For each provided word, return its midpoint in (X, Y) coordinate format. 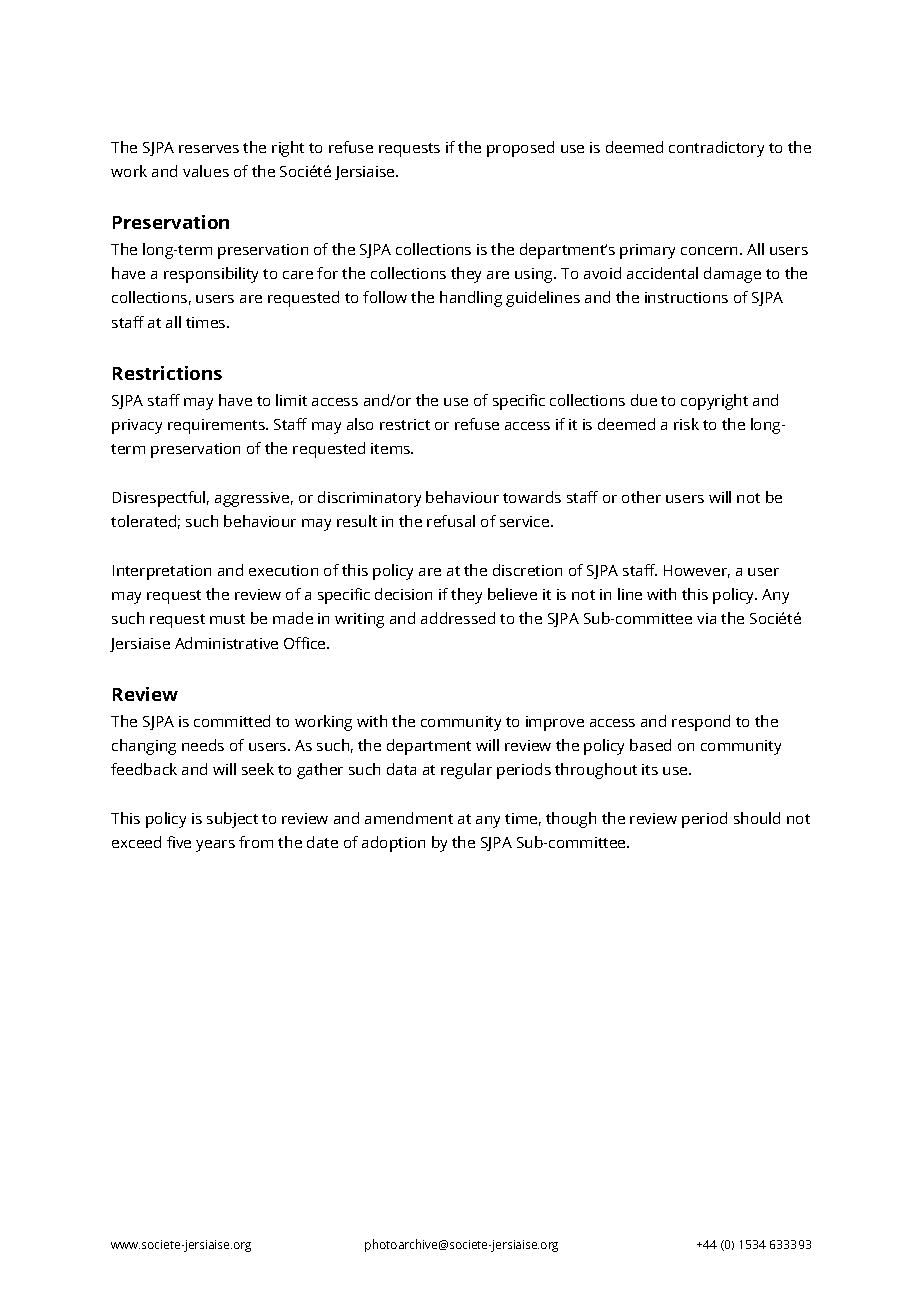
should (757, 818)
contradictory (716, 149)
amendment (409, 818)
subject (232, 820)
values (206, 171)
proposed (520, 149)
